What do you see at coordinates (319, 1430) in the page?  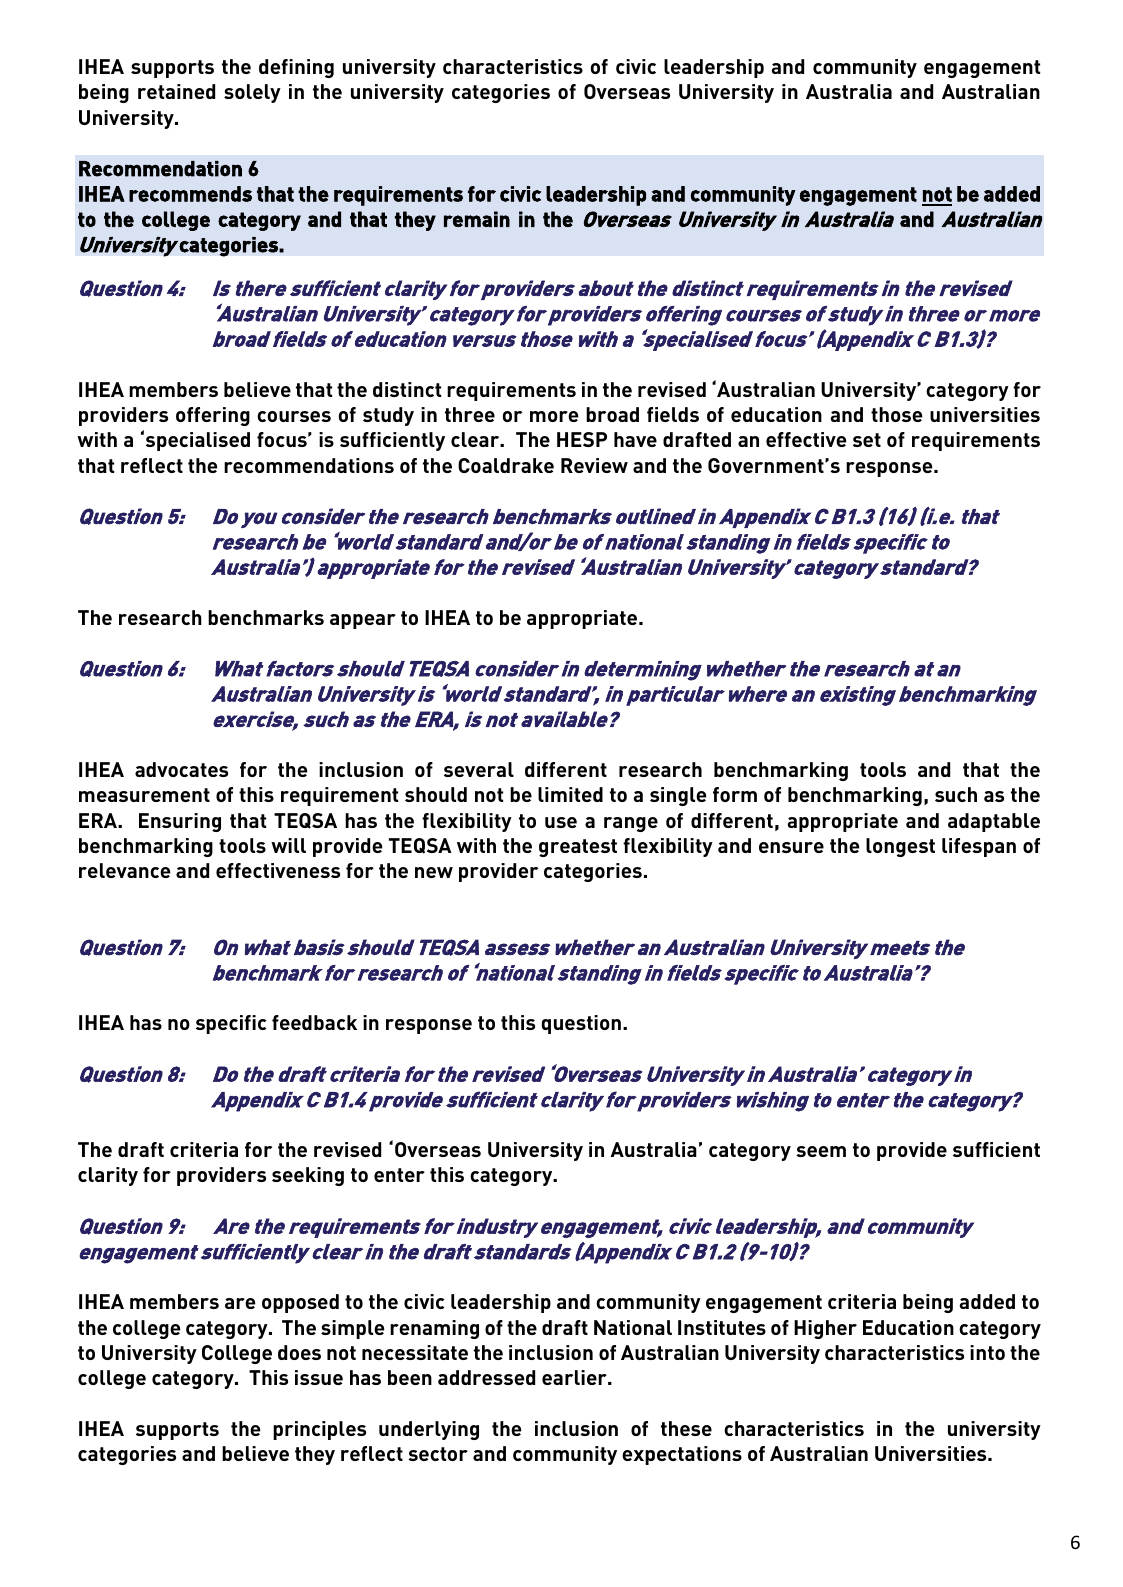 I see `principles` at bounding box center [319, 1430].
